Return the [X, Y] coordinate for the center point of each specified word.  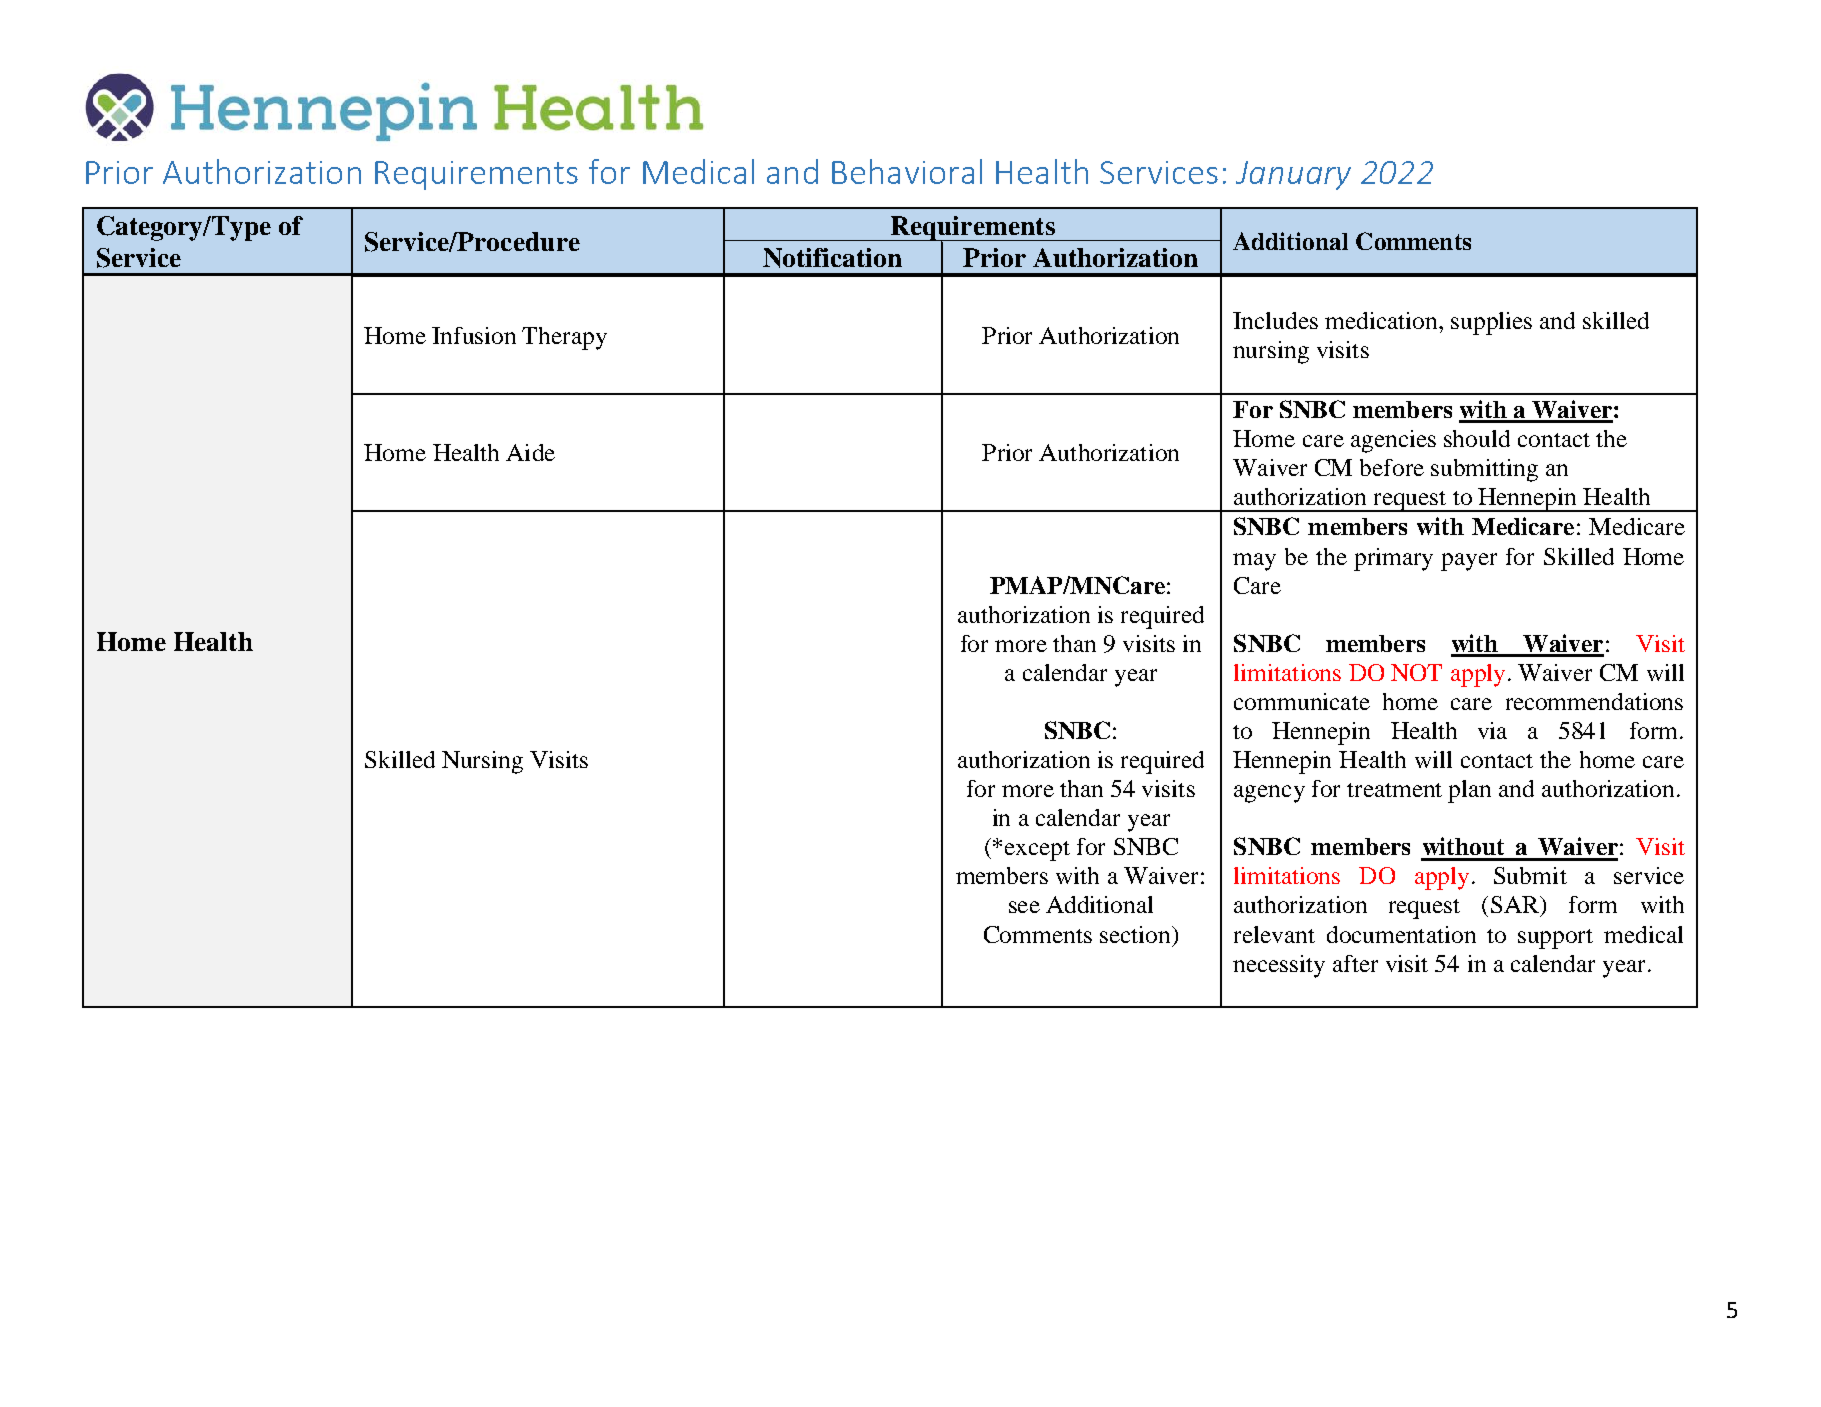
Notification [832, 258]
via [1492, 730]
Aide [530, 452]
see [1024, 907]
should [1477, 438]
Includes [1275, 320]
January [1293, 175]
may [1254, 562]
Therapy [564, 338]
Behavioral [907, 171]
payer [1469, 562]
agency [1269, 794]
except [1037, 851]
